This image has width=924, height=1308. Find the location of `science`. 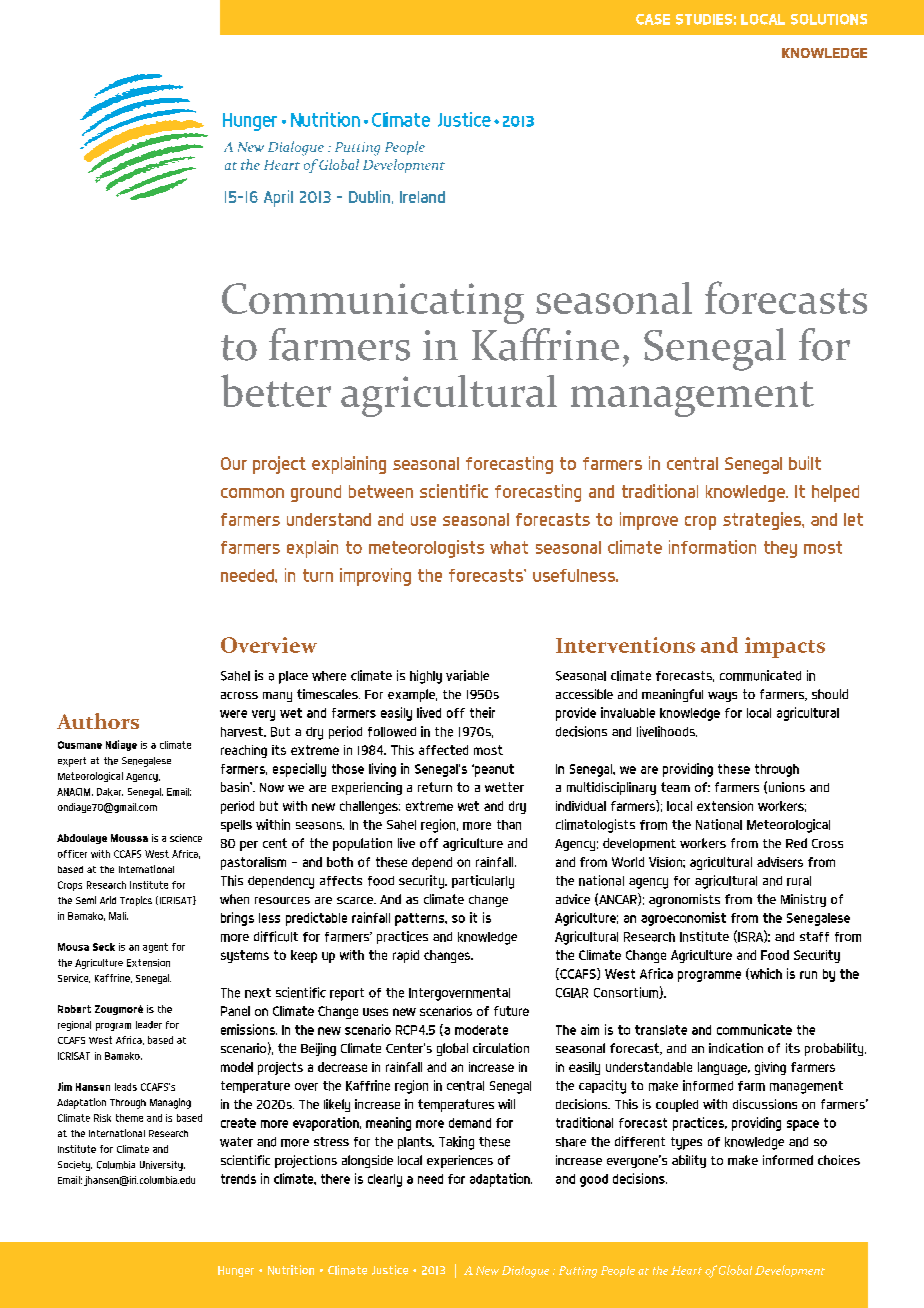

science is located at coordinates (186, 838).
